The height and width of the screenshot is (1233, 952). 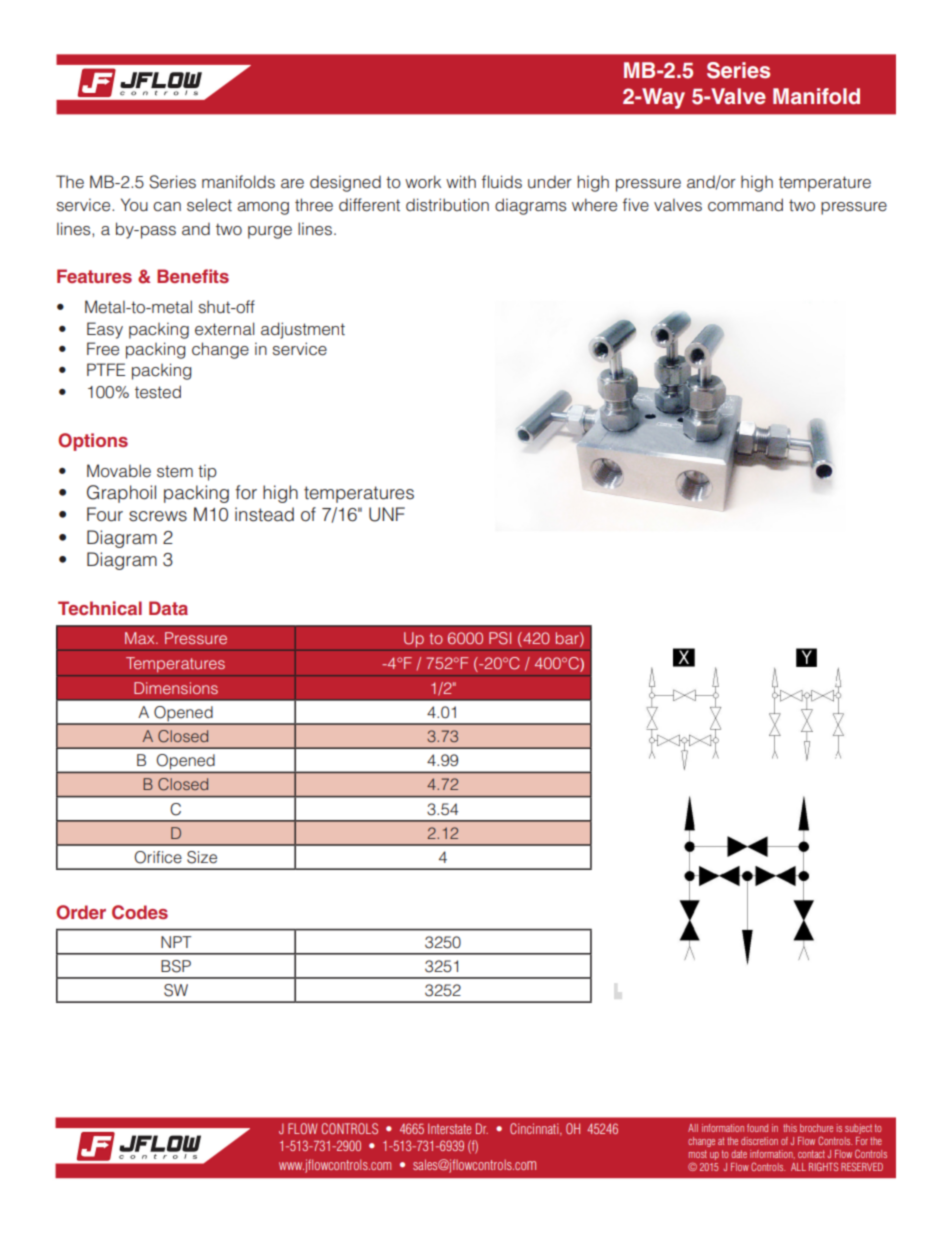 I want to click on UNF, so click(x=387, y=514).
